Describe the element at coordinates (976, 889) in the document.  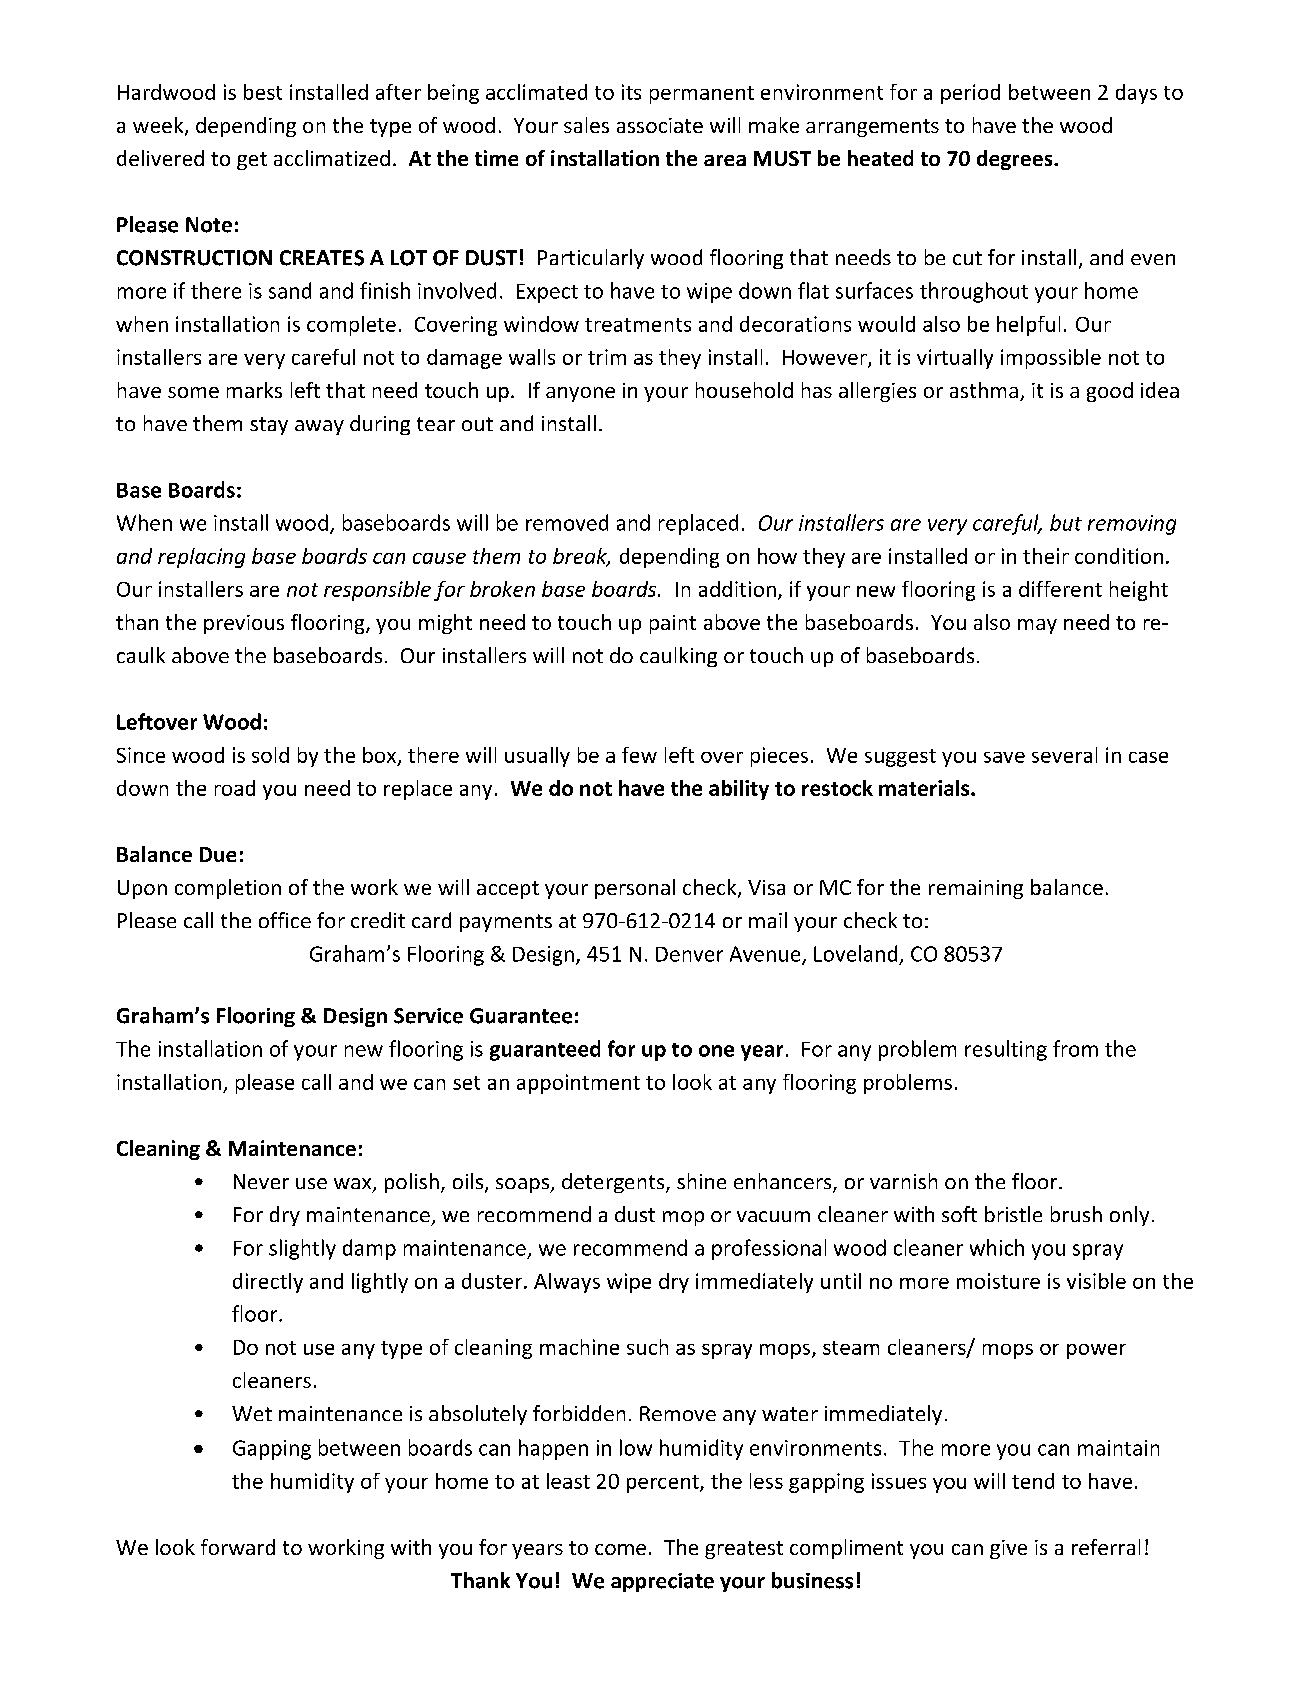
I see `remaining` at that location.
